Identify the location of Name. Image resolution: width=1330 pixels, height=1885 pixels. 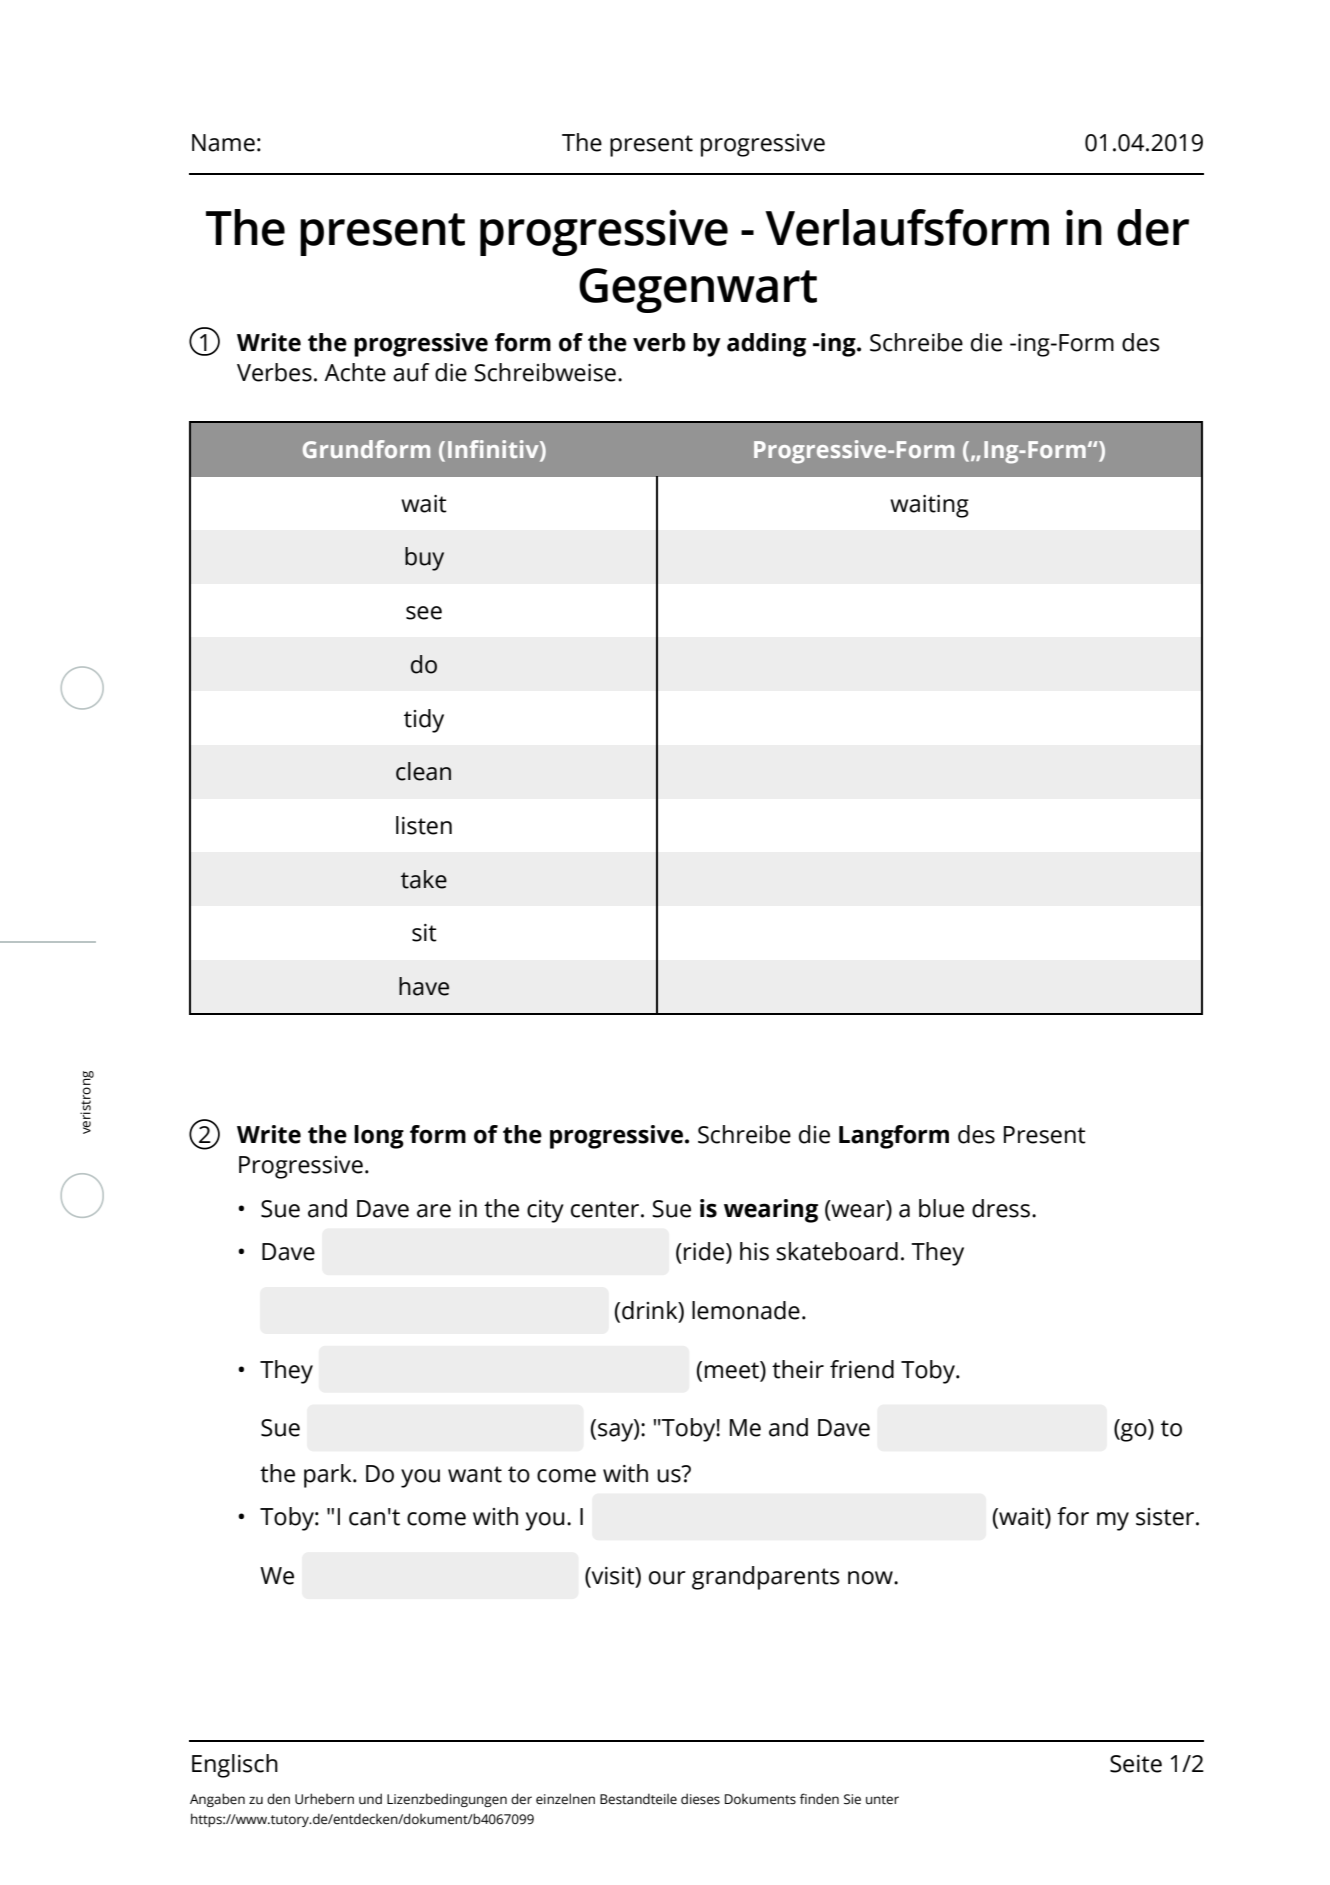
(223, 143).
